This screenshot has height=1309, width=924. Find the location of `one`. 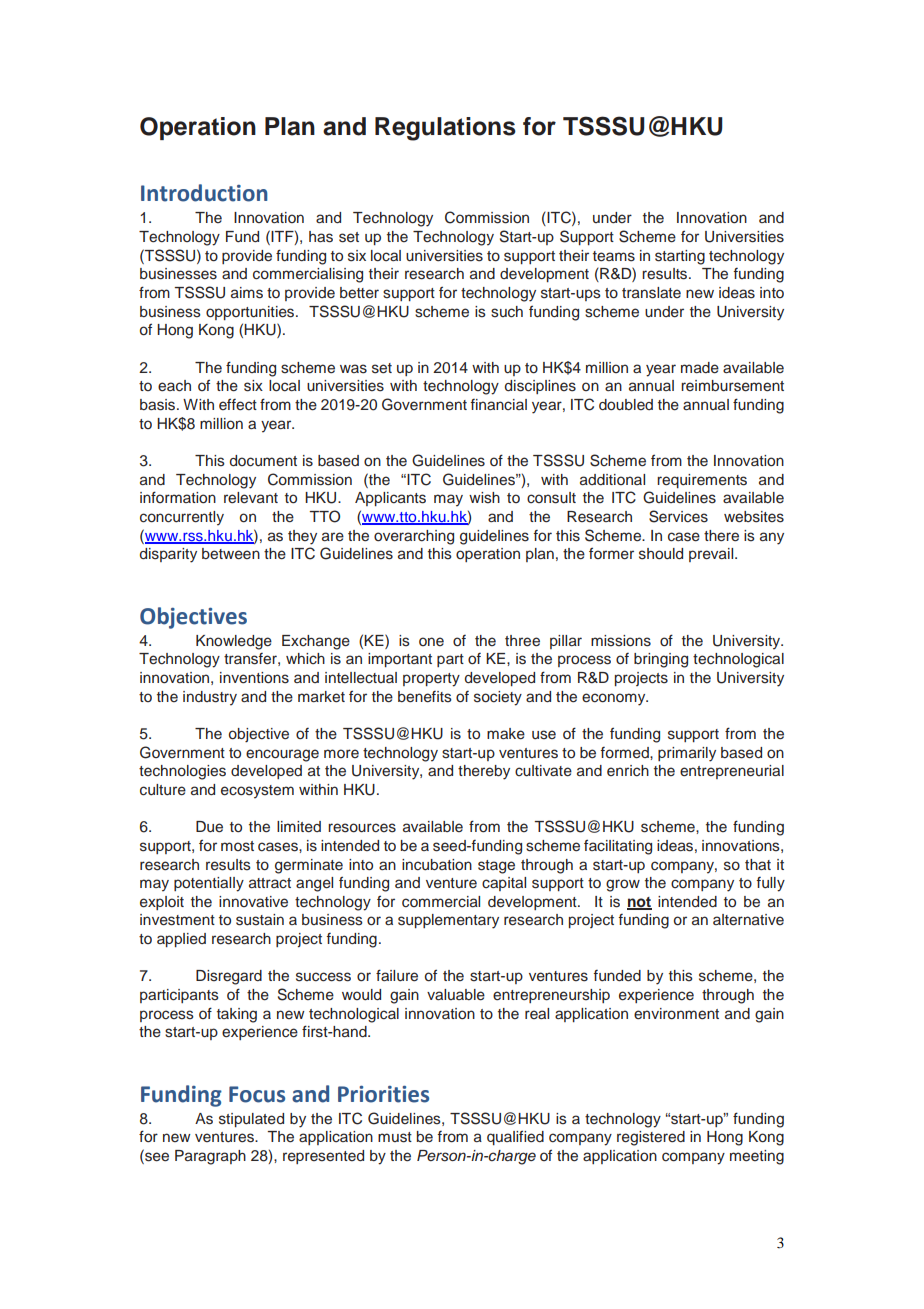

one is located at coordinates (431, 641).
